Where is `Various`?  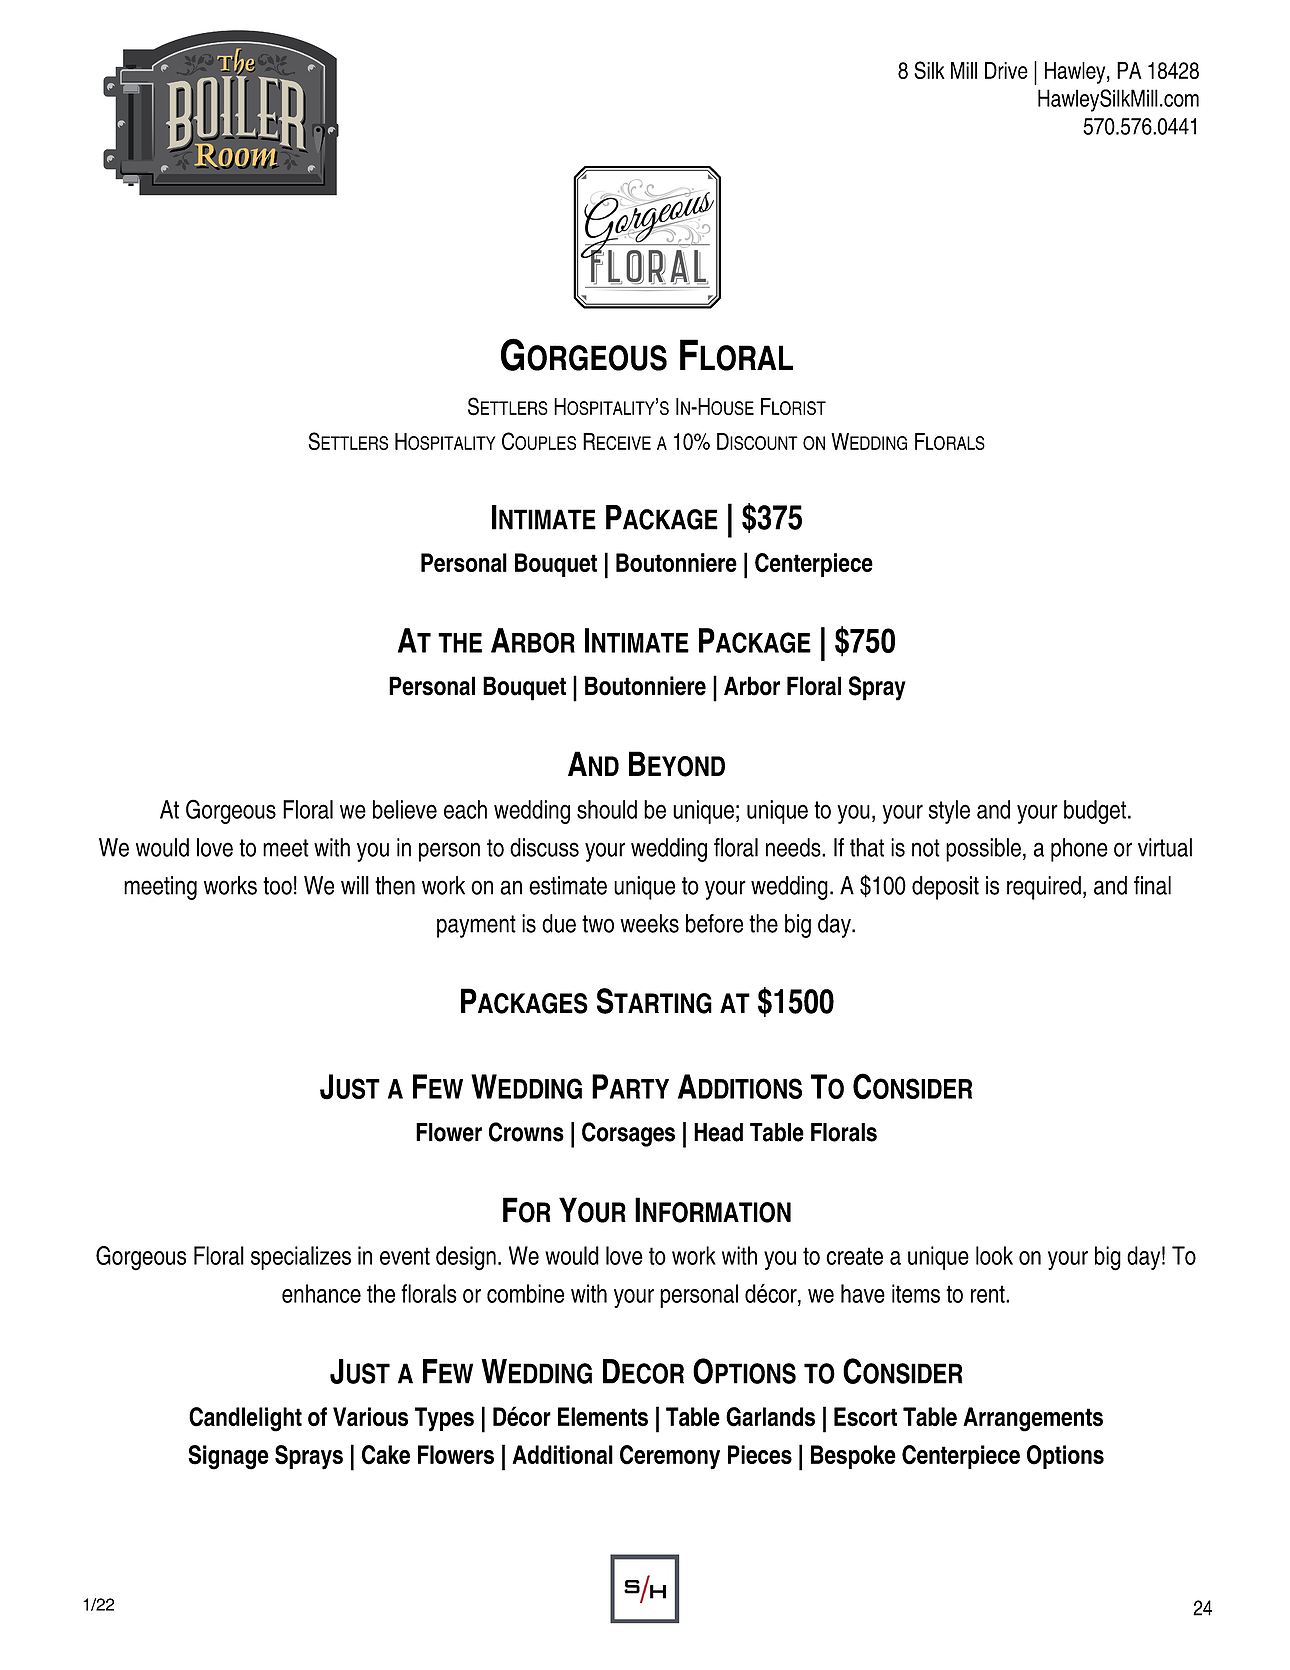
Various is located at coordinates (370, 1417).
